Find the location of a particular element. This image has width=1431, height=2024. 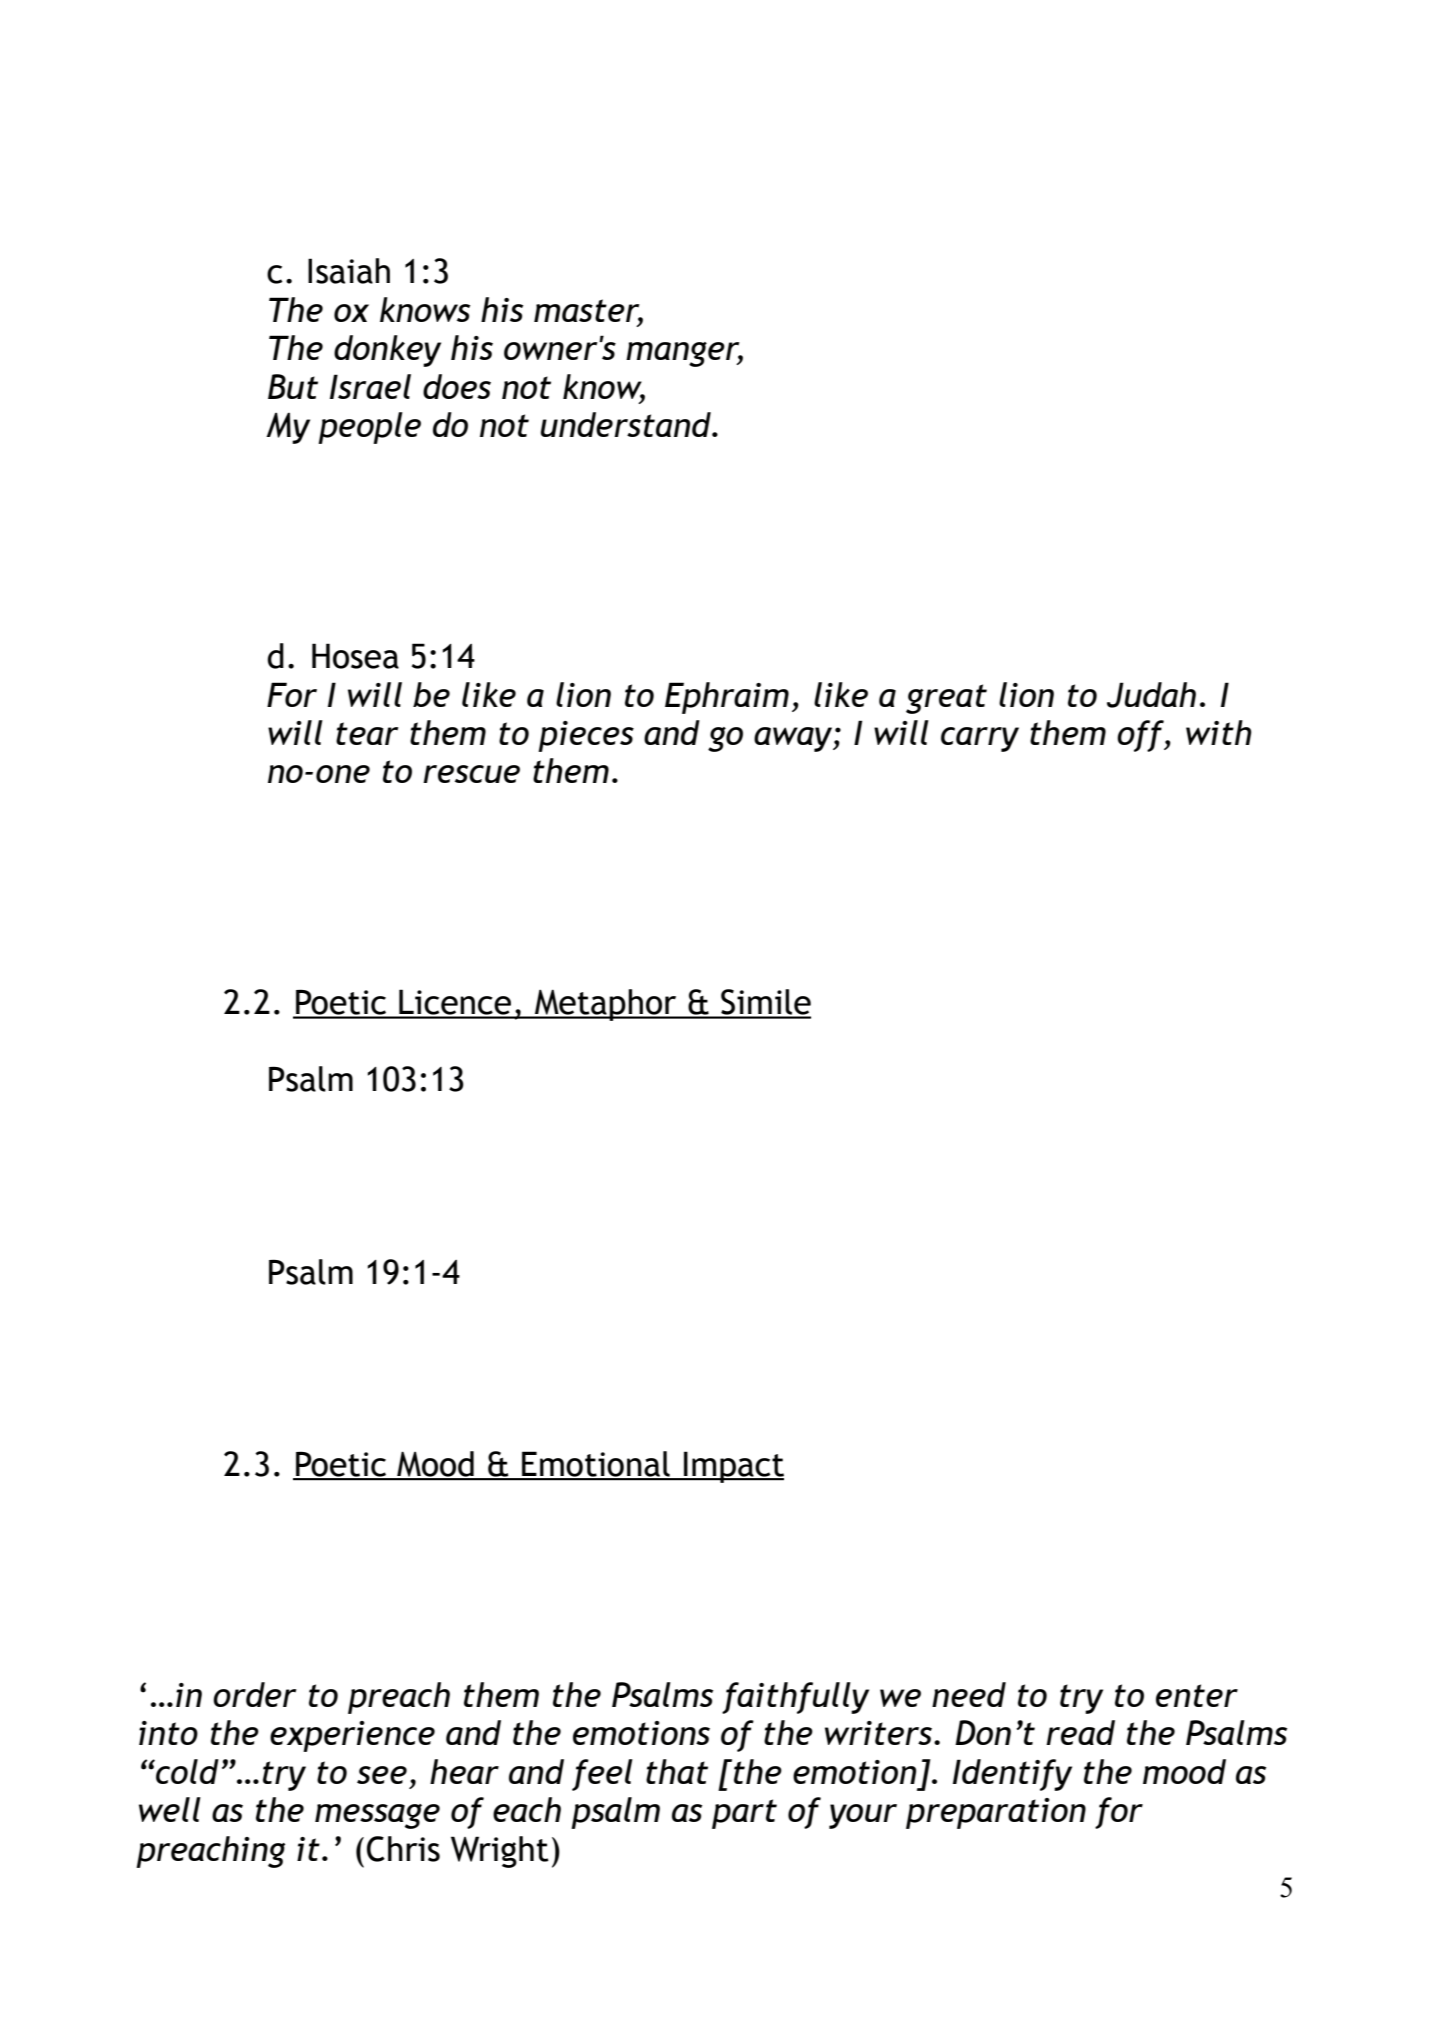

Isaiah is located at coordinates (349, 271).
